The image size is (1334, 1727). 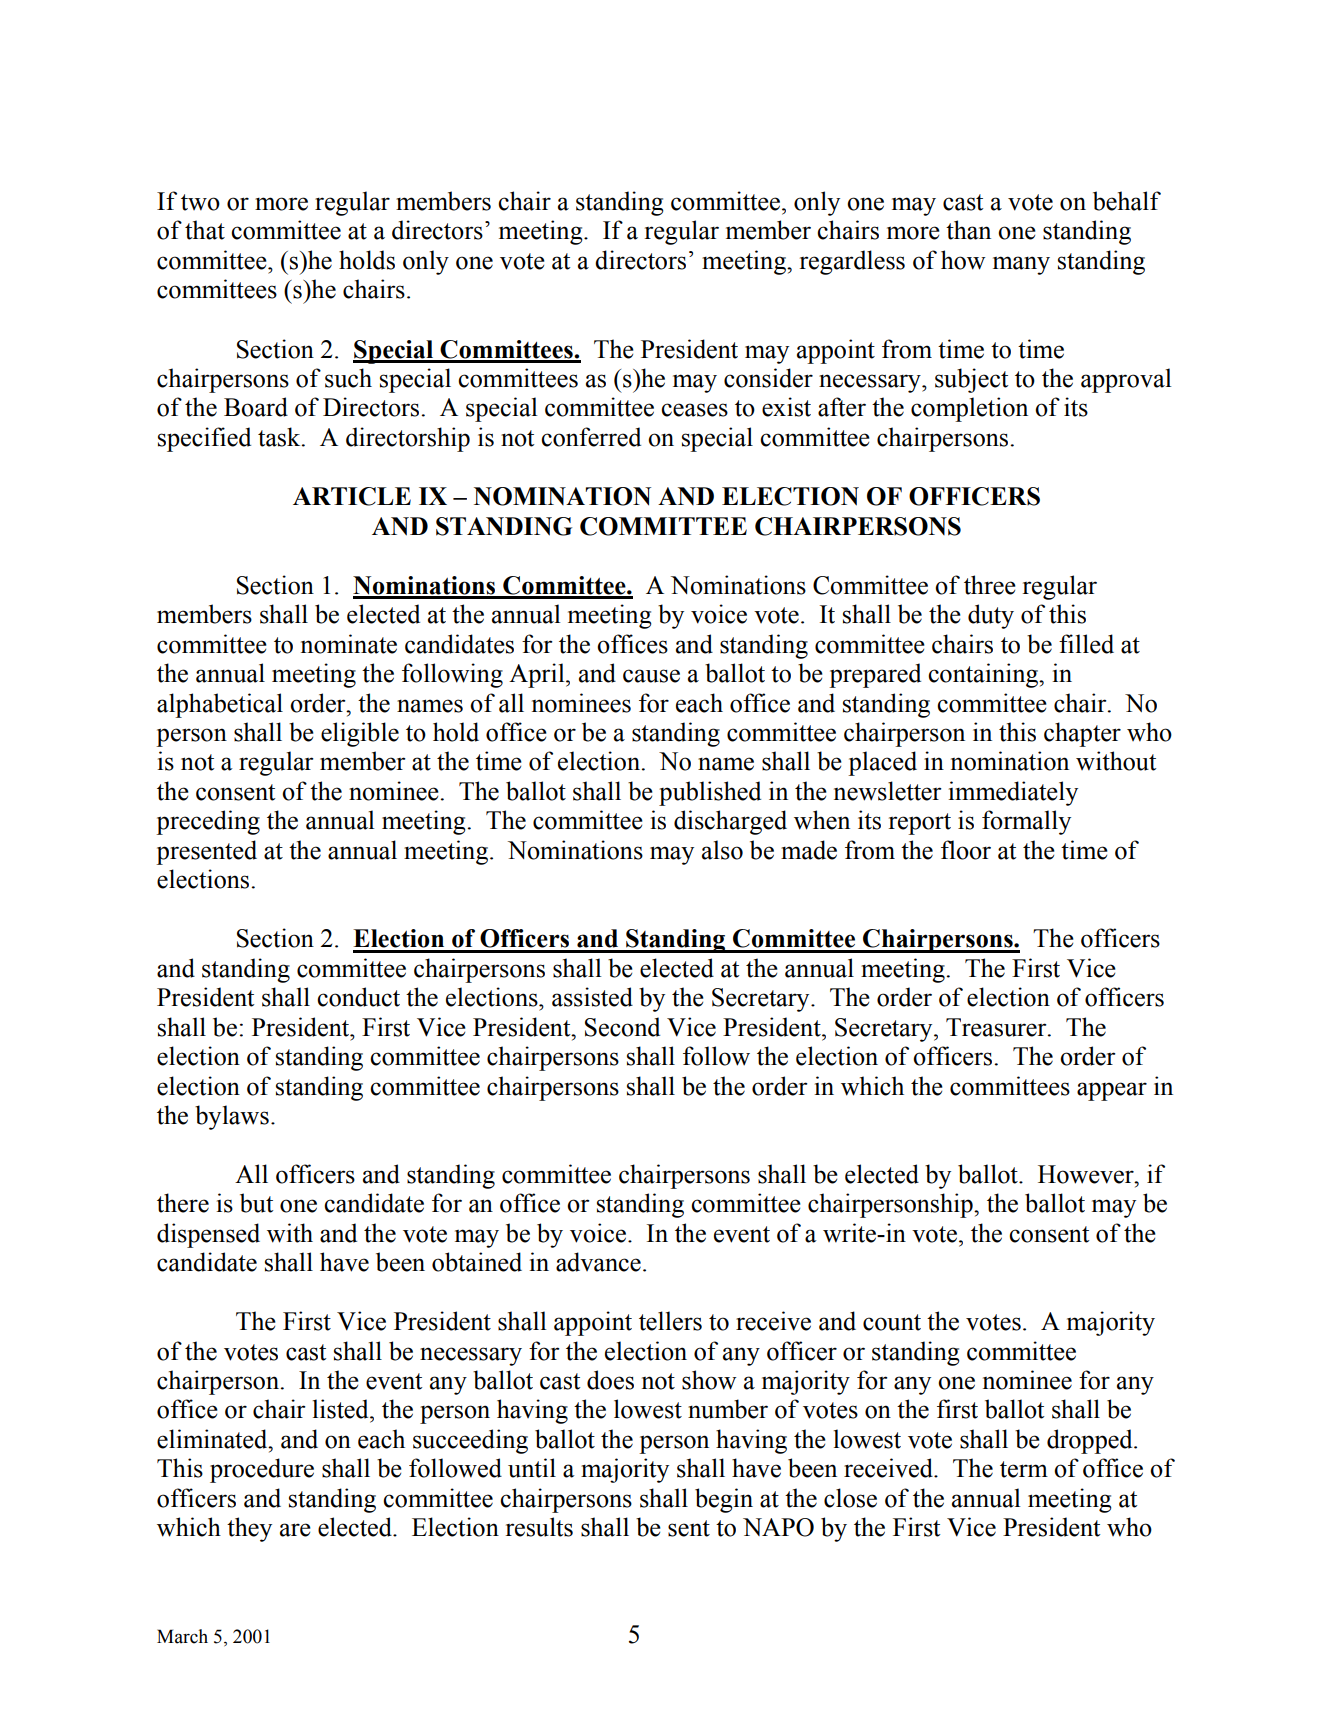 I want to click on conduct, so click(x=358, y=997).
